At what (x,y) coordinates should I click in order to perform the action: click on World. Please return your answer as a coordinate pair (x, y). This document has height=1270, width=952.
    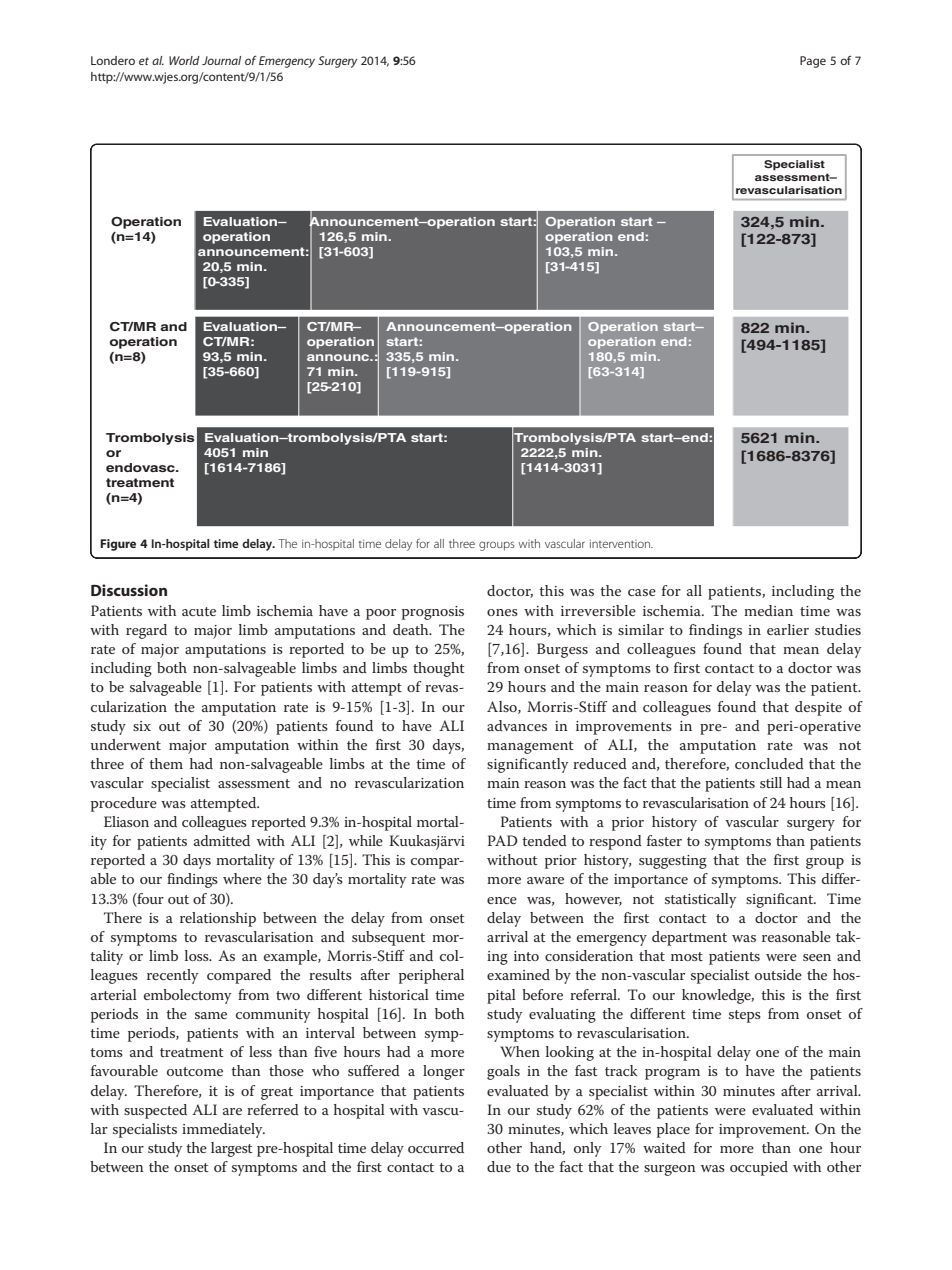
    Looking at the image, I should click on (184, 60).
